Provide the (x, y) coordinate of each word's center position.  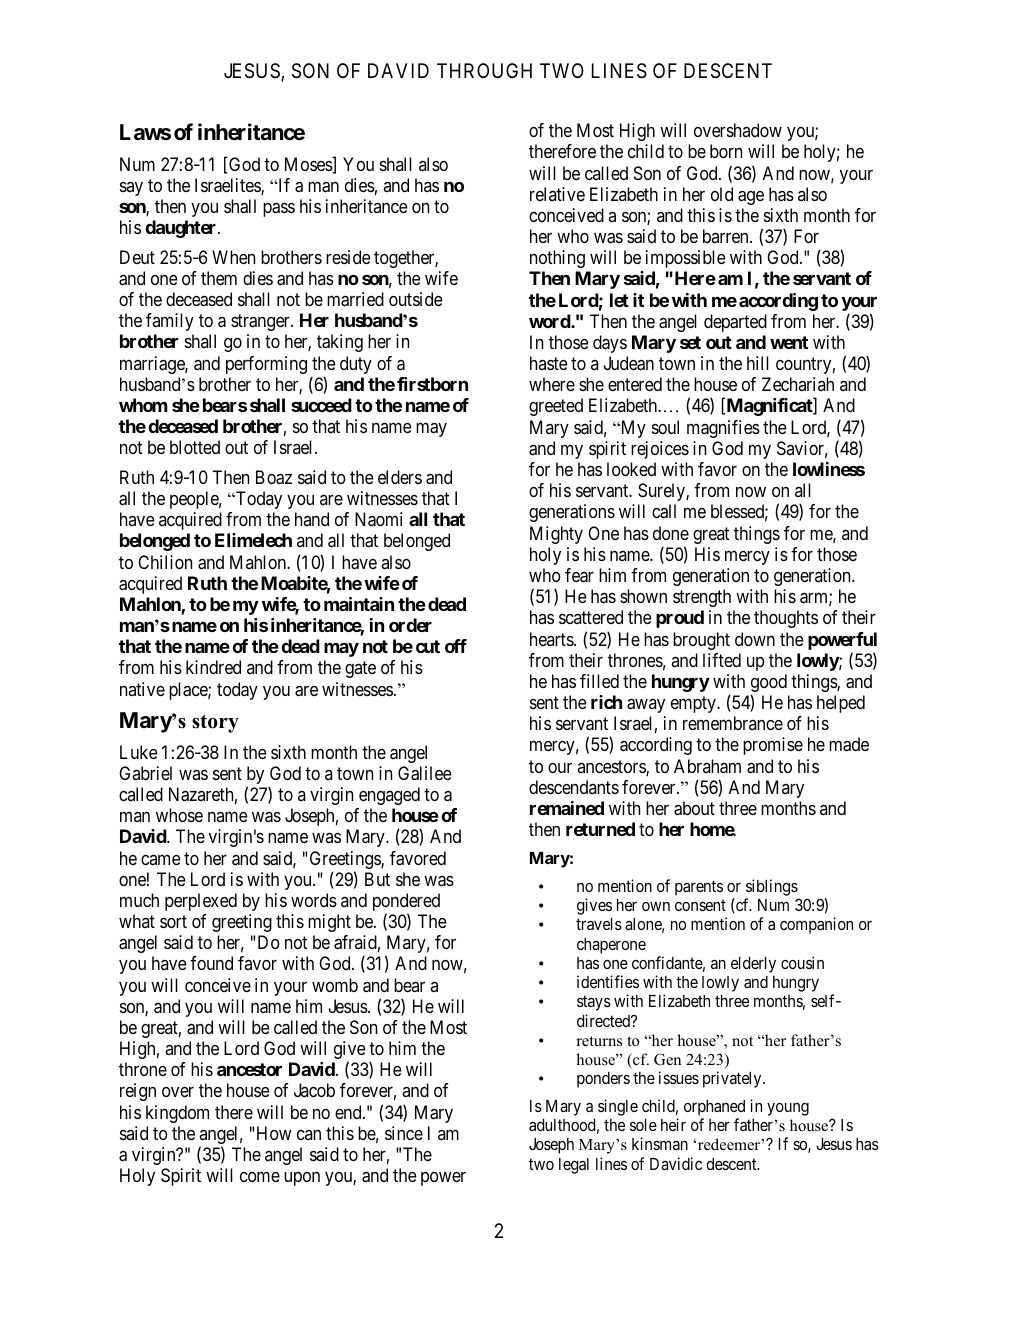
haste (549, 363)
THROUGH (484, 70)
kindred (213, 667)
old (722, 194)
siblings (772, 887)
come (260, 1177)
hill (758, 363)
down (755, 639)
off (456, 646)
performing (266, 365)
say (131, 189)
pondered (406, 903)
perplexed (201, 902)
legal (574, 1166)
